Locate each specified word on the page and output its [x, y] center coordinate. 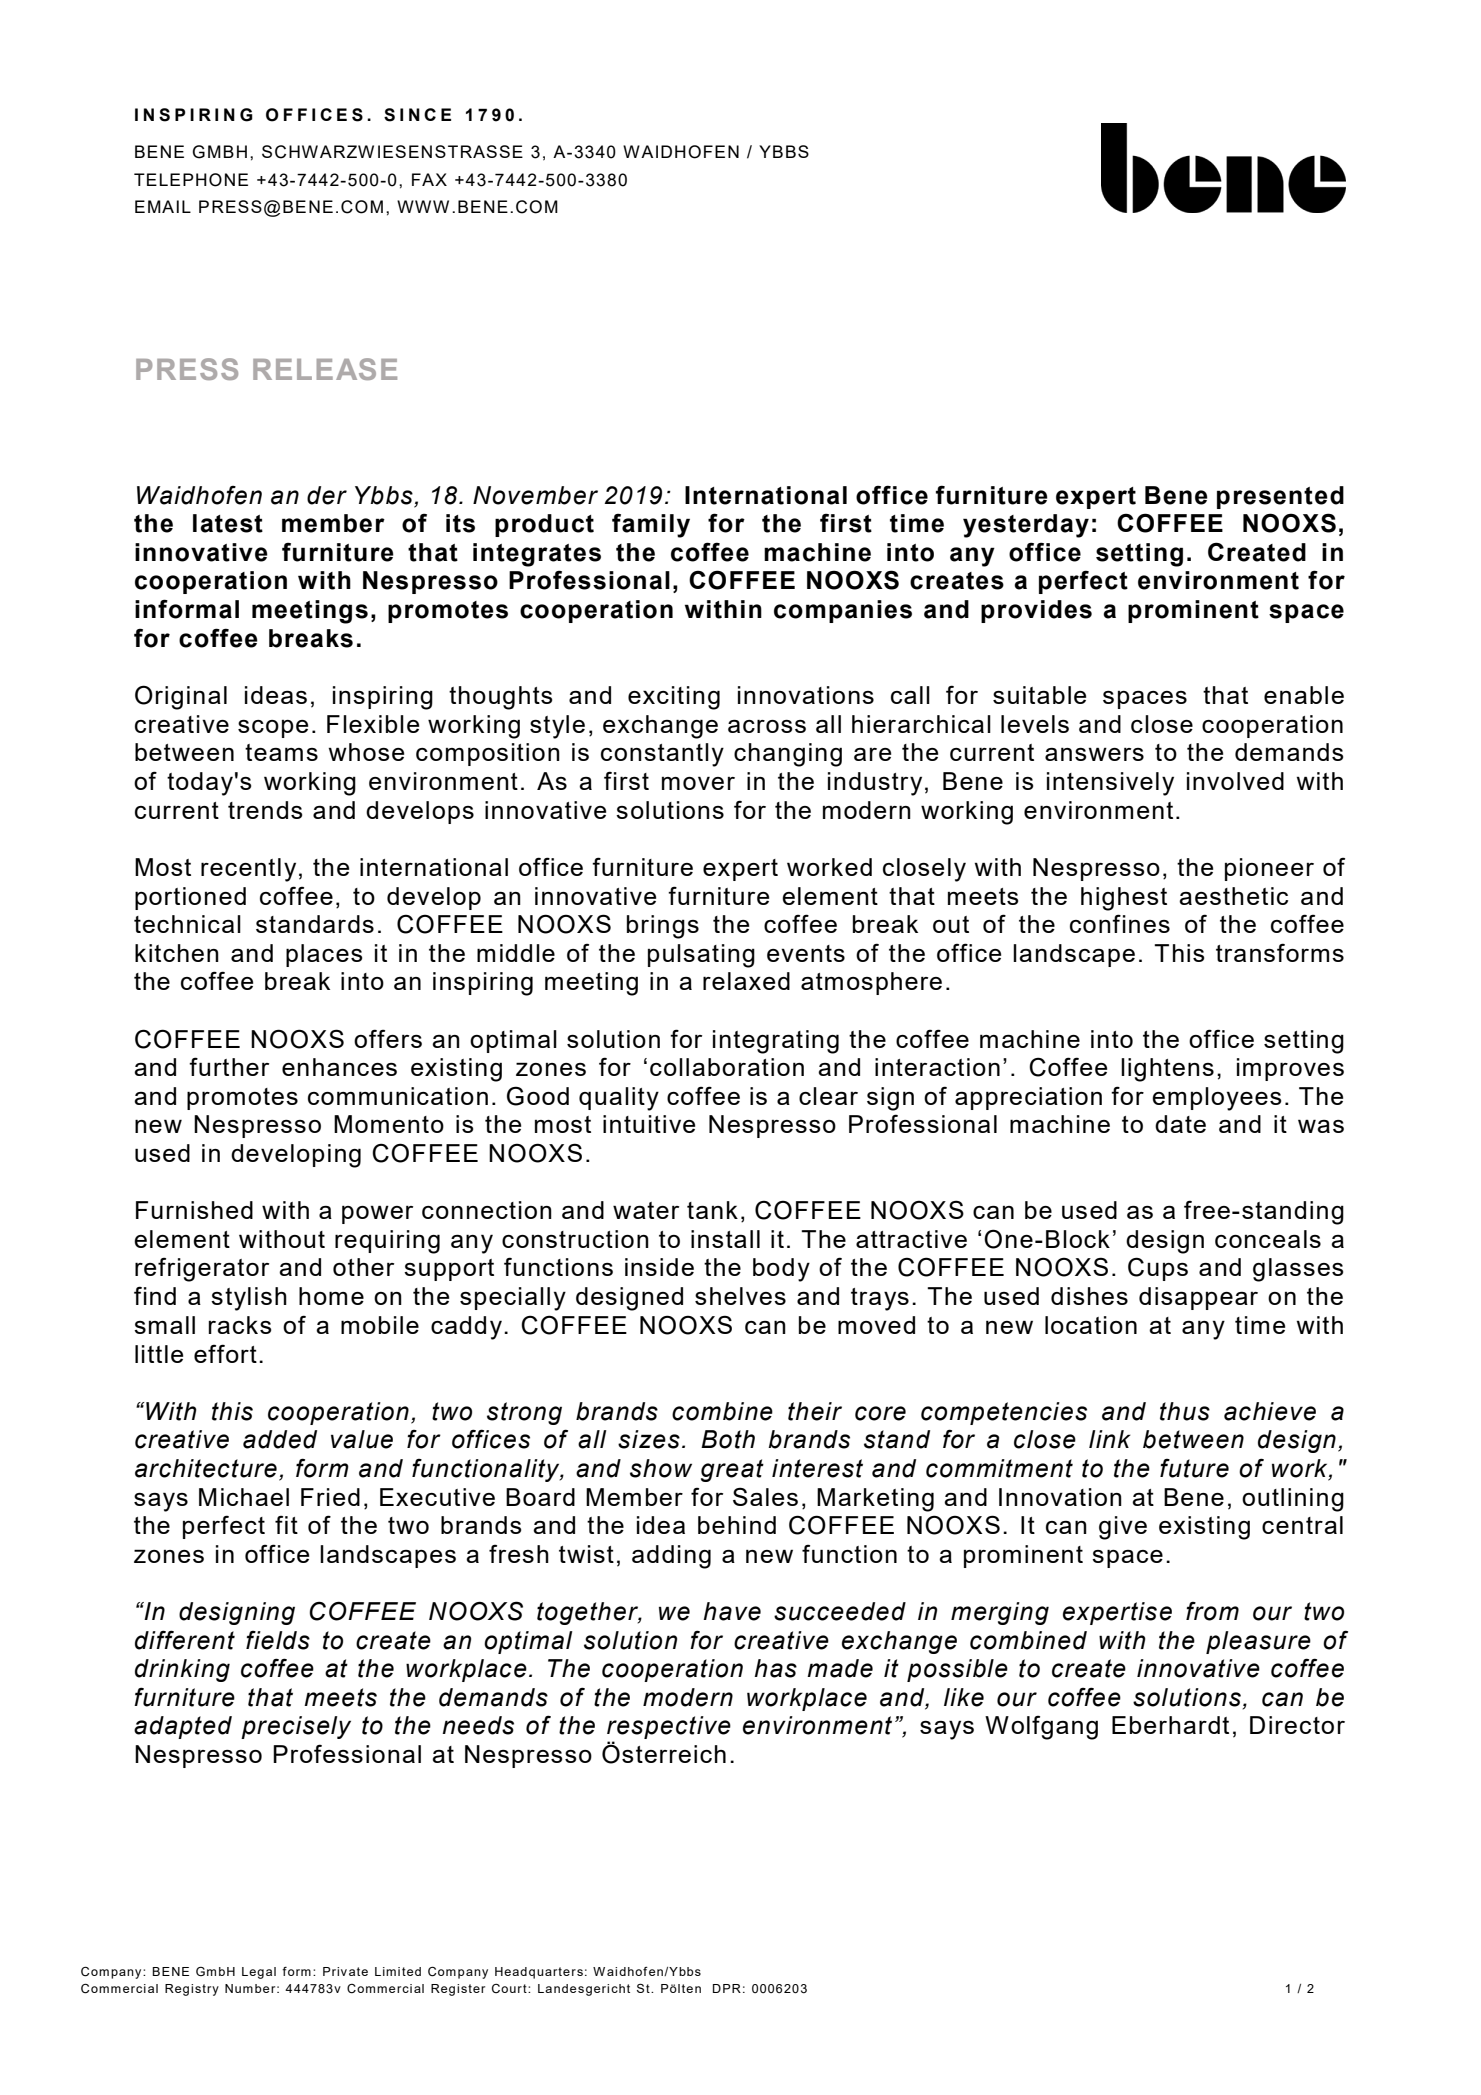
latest [228, 523]
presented [1280, 497]
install [725, 1239]
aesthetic [1233, 896]
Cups [1158, 1269]
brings [663, 927]
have [732, 1611]
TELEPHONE [191, 180]
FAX [429, 179]
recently [248, 870]
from [1212, 1611]
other [363, 1267]
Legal [259, 1973]
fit [286, 1524]
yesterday [1026, 526]
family [651, 526]
